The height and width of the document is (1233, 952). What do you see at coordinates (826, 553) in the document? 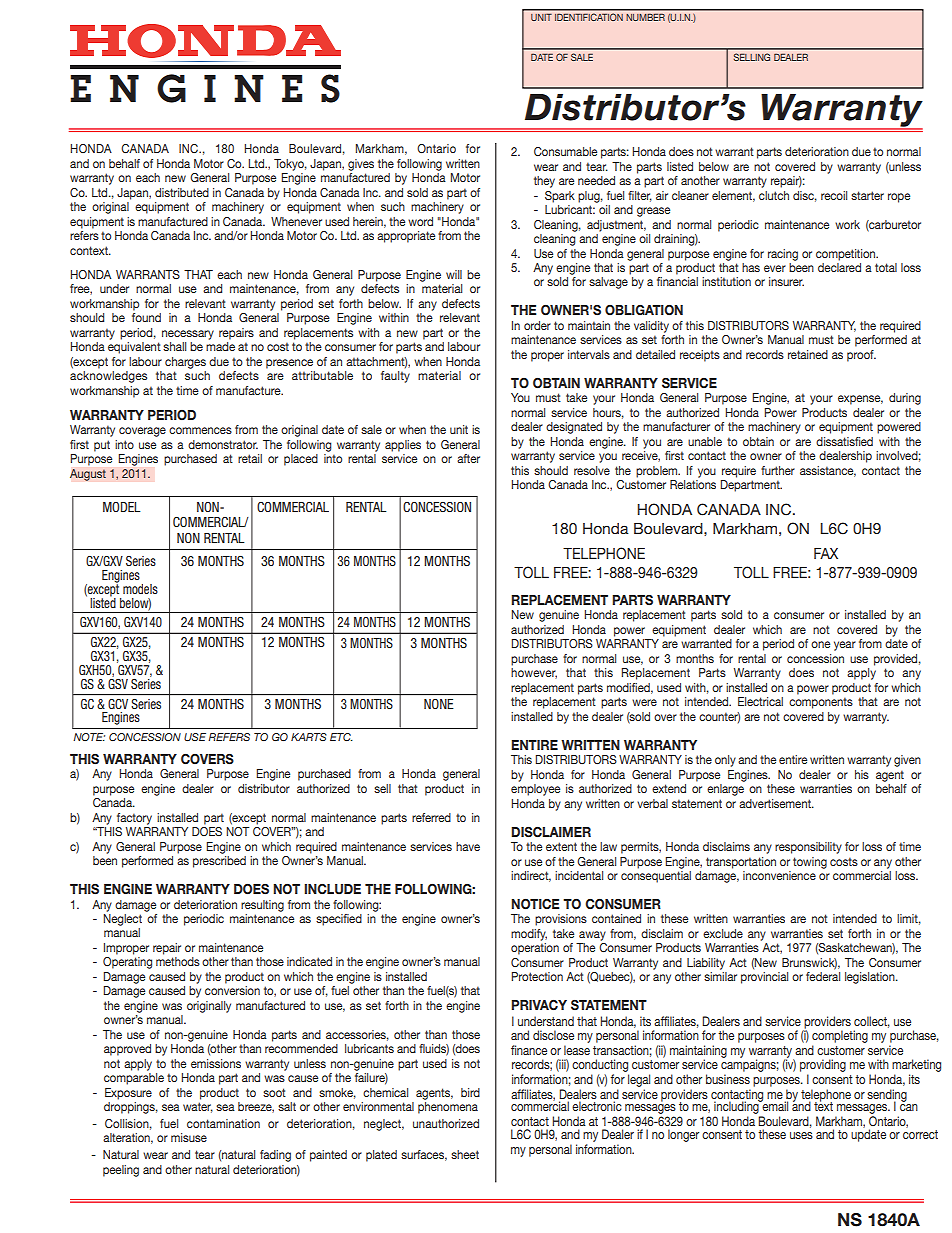
I see `FAX` at bounding box center [826, 553].
